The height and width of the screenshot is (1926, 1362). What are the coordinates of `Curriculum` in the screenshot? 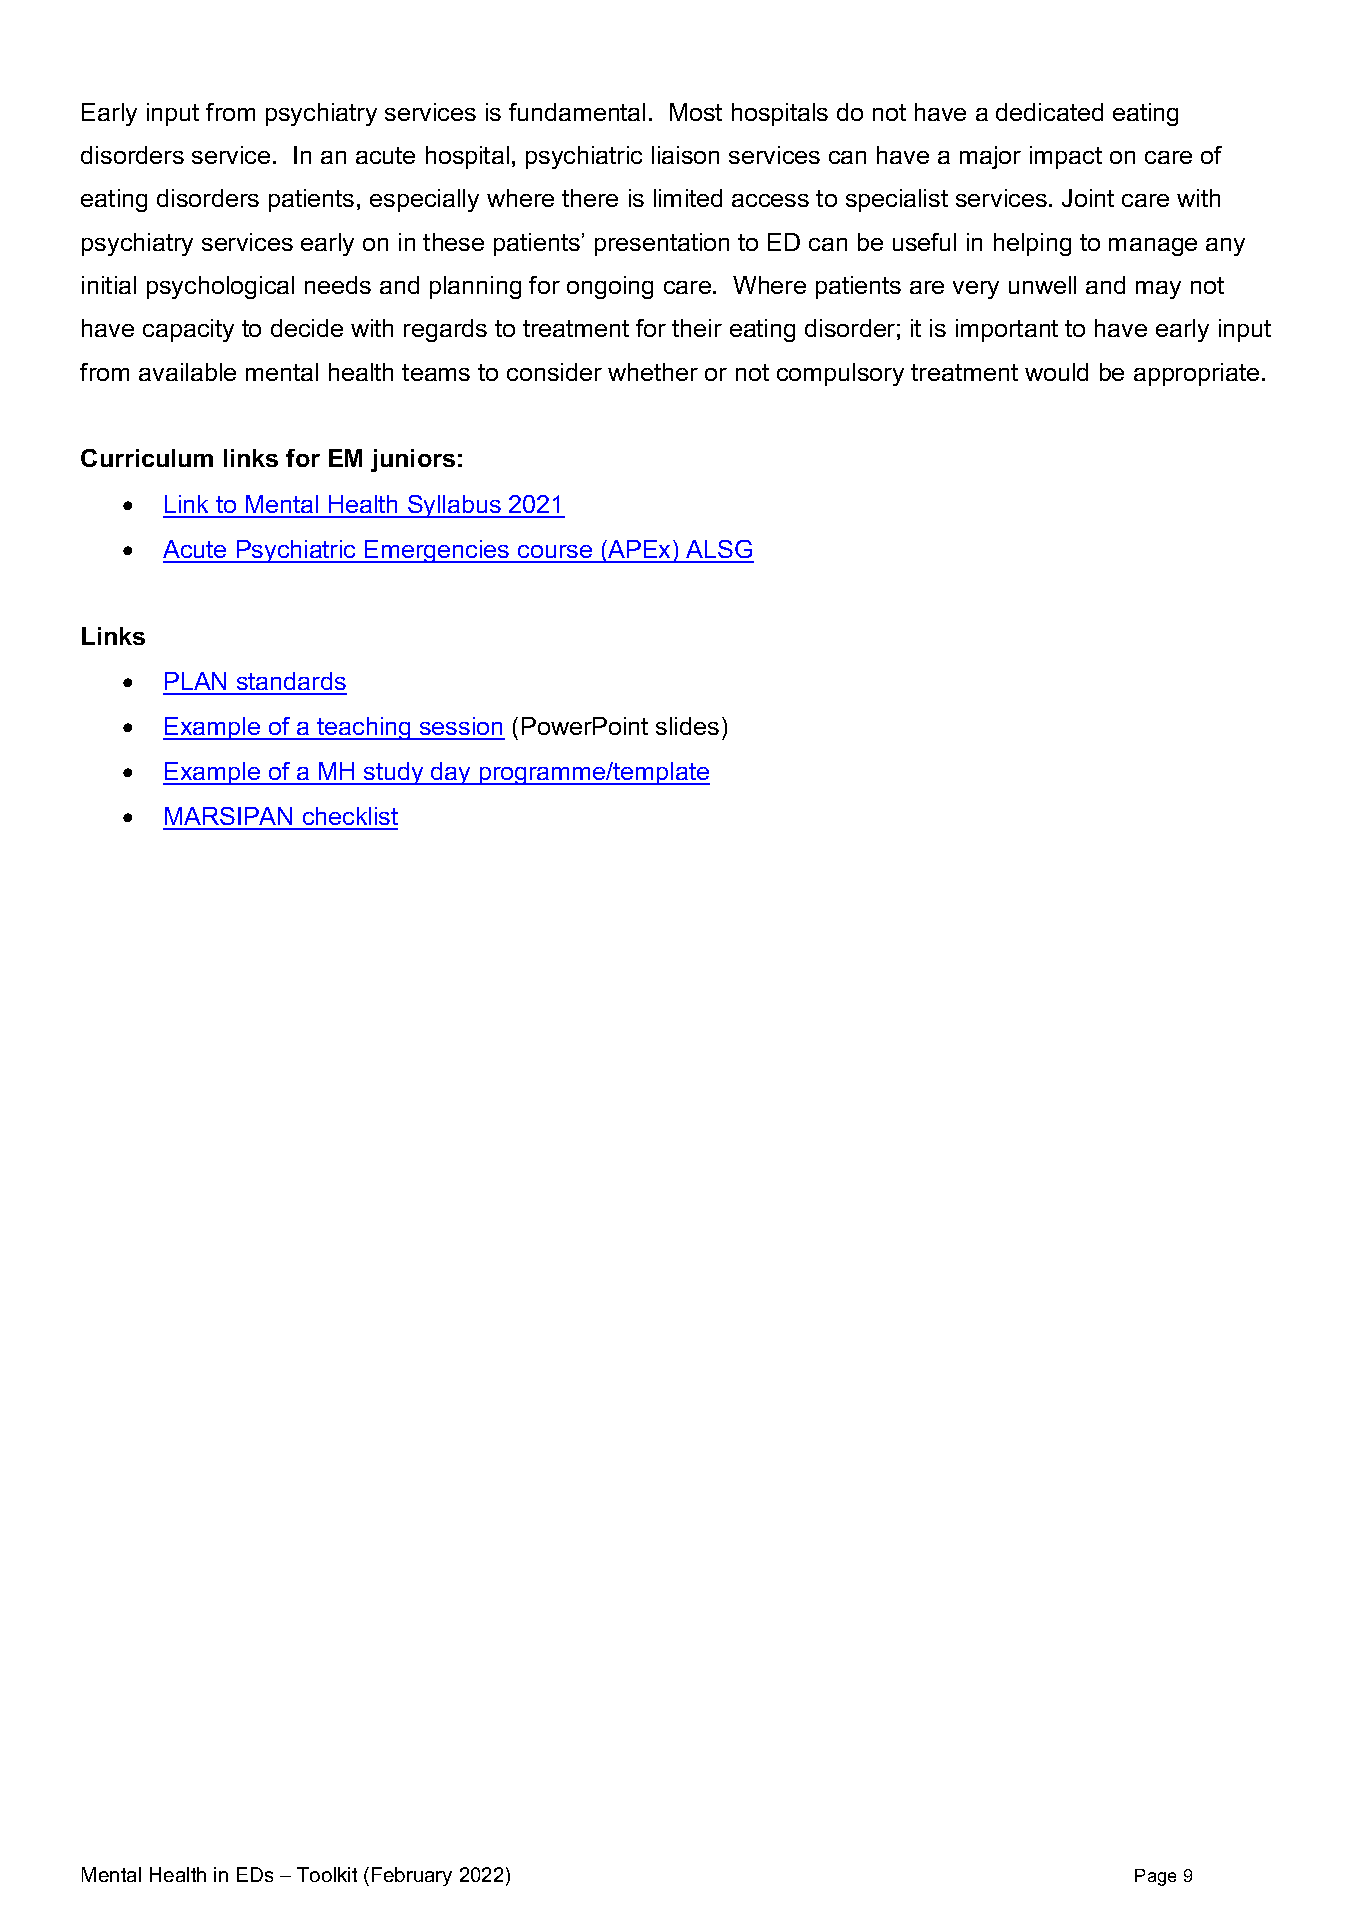 It's located at (147, 458).
